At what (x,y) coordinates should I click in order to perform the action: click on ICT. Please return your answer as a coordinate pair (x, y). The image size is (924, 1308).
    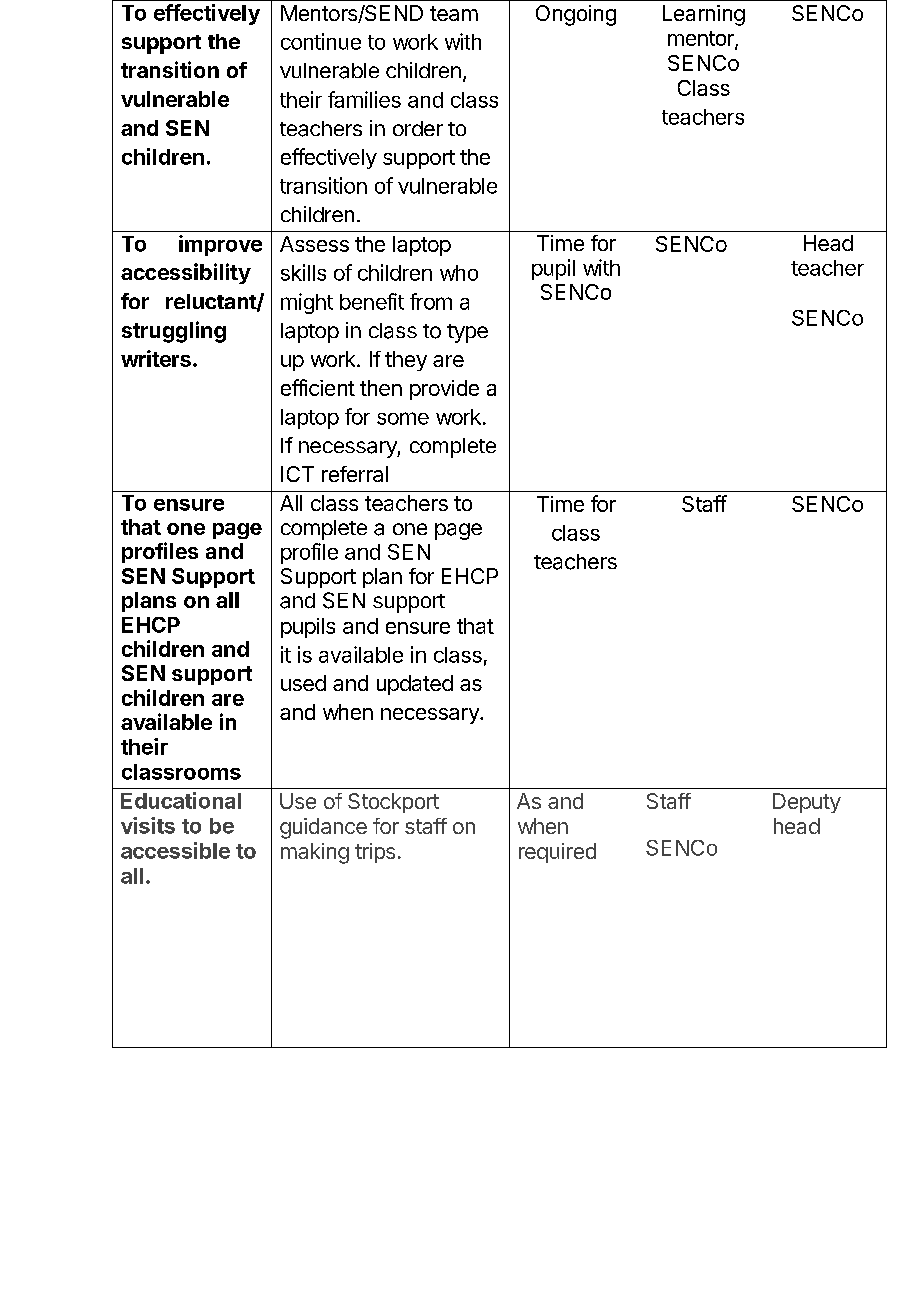
    Looking at the image, I should click on (297, 474).
